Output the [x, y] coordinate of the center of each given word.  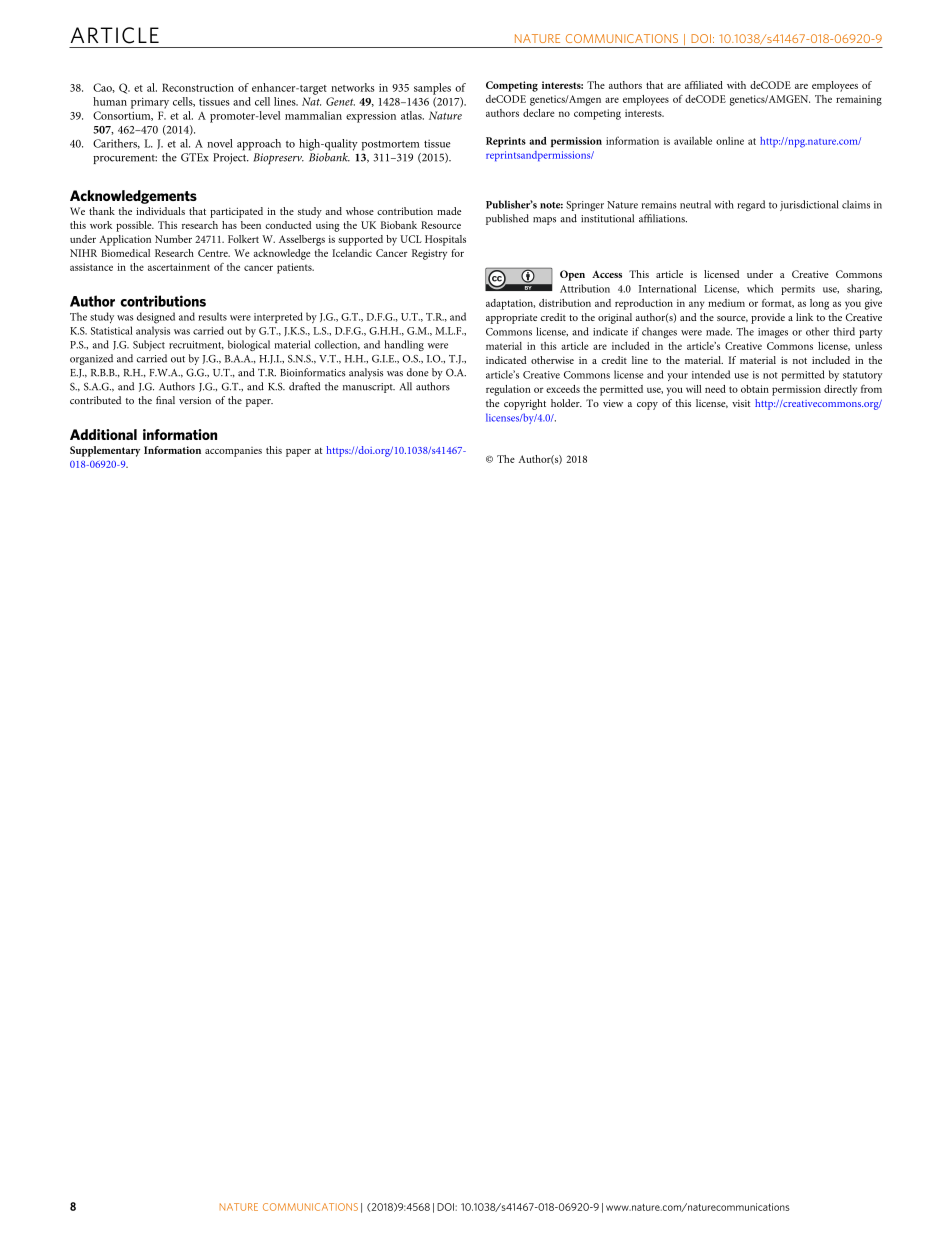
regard [751, 205]
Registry [429, 254]
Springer [585, 206]
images [773, 333]
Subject [149, 345]
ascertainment [179, 267]
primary [150, 103]
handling [404, 345]
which [760, 288]
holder [566, 403]
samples [432, 89]
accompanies [233, 452]
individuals [160, 211]
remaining [859, 100]
